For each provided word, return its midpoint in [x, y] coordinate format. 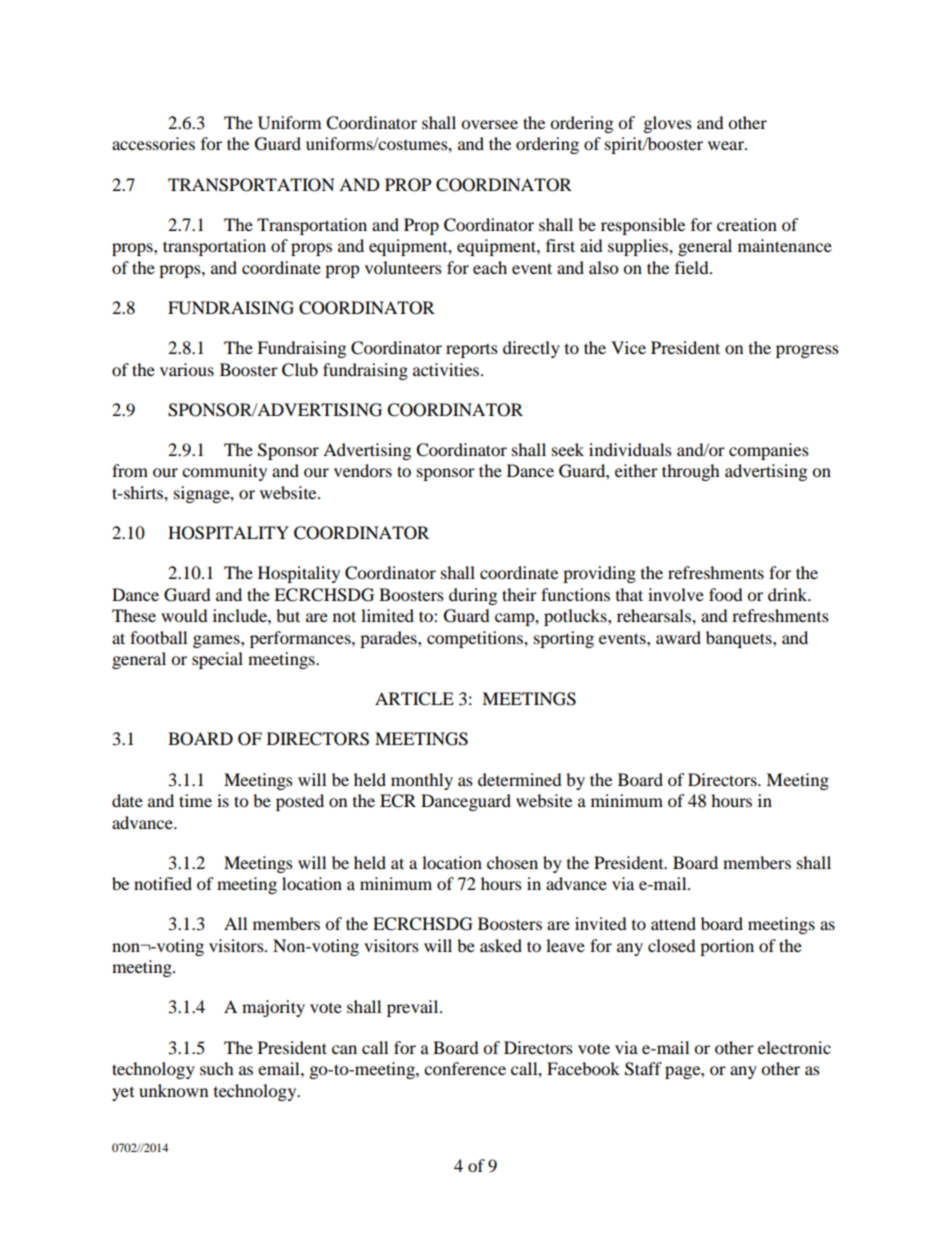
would [184, 615]
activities [447, 369]
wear [727, 145]
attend [673, 923]
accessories [153, 143]
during [473, 596]
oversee [489, 124]
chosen [512, 862]
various [187, 369]
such [217, 1068]
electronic [794, 1047]
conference [465, 1068]
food [726, 594]
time [195, 800]
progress [807, 351]
